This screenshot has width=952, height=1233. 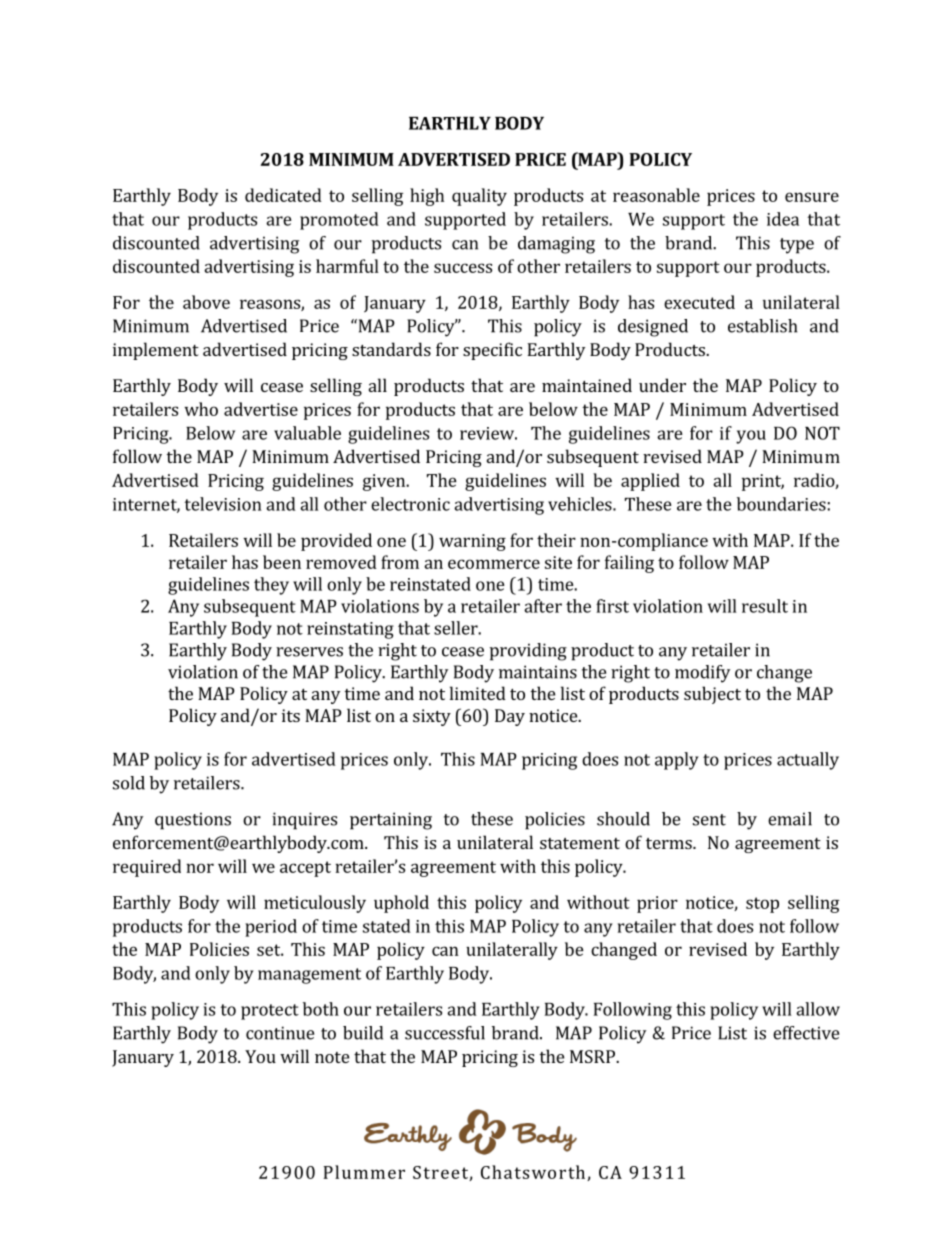 I want to click on quality, so click(x=479, y=197).
